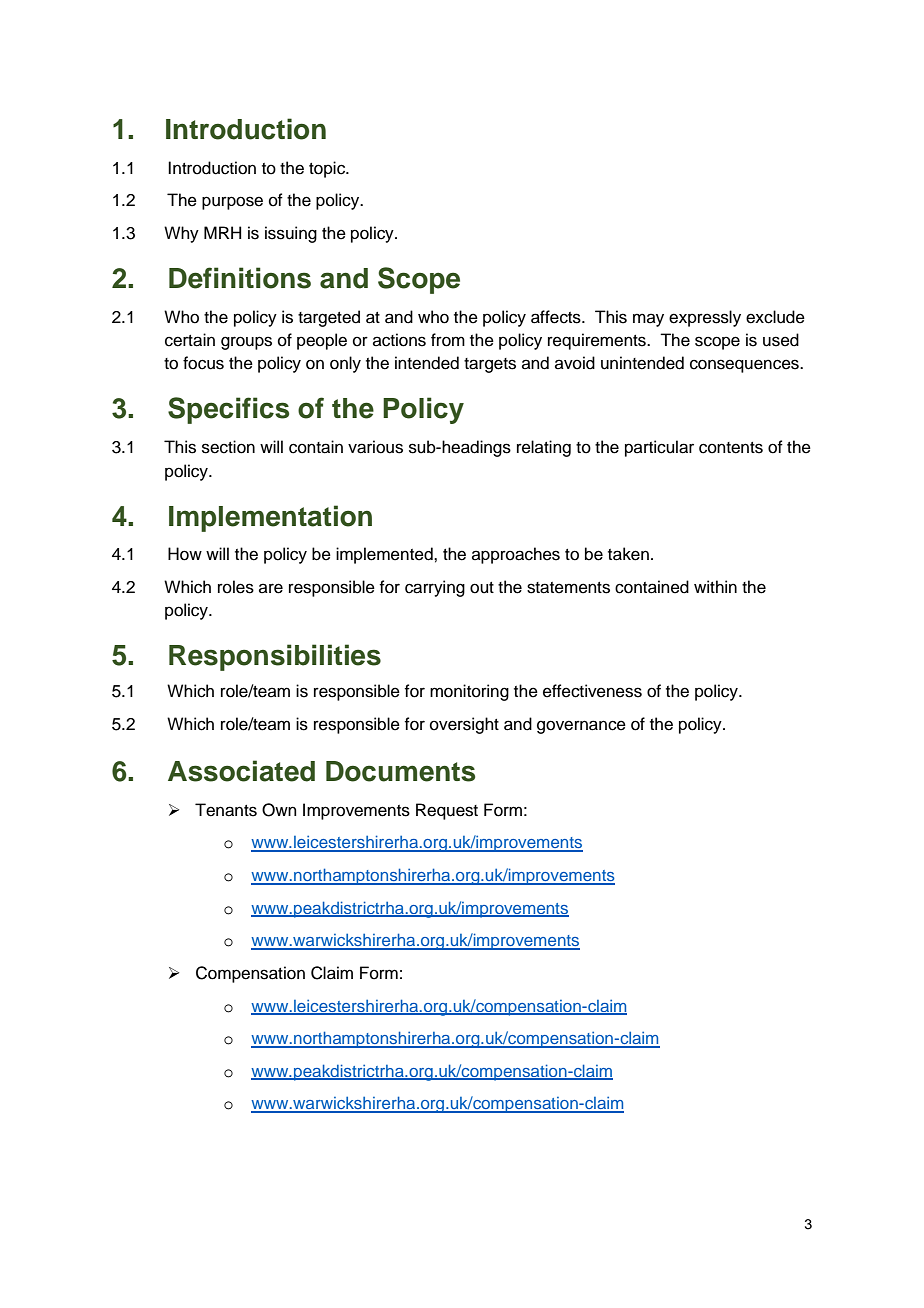 This image has height=1308, width=924. I want to click on purpose, so click(232, 203).
